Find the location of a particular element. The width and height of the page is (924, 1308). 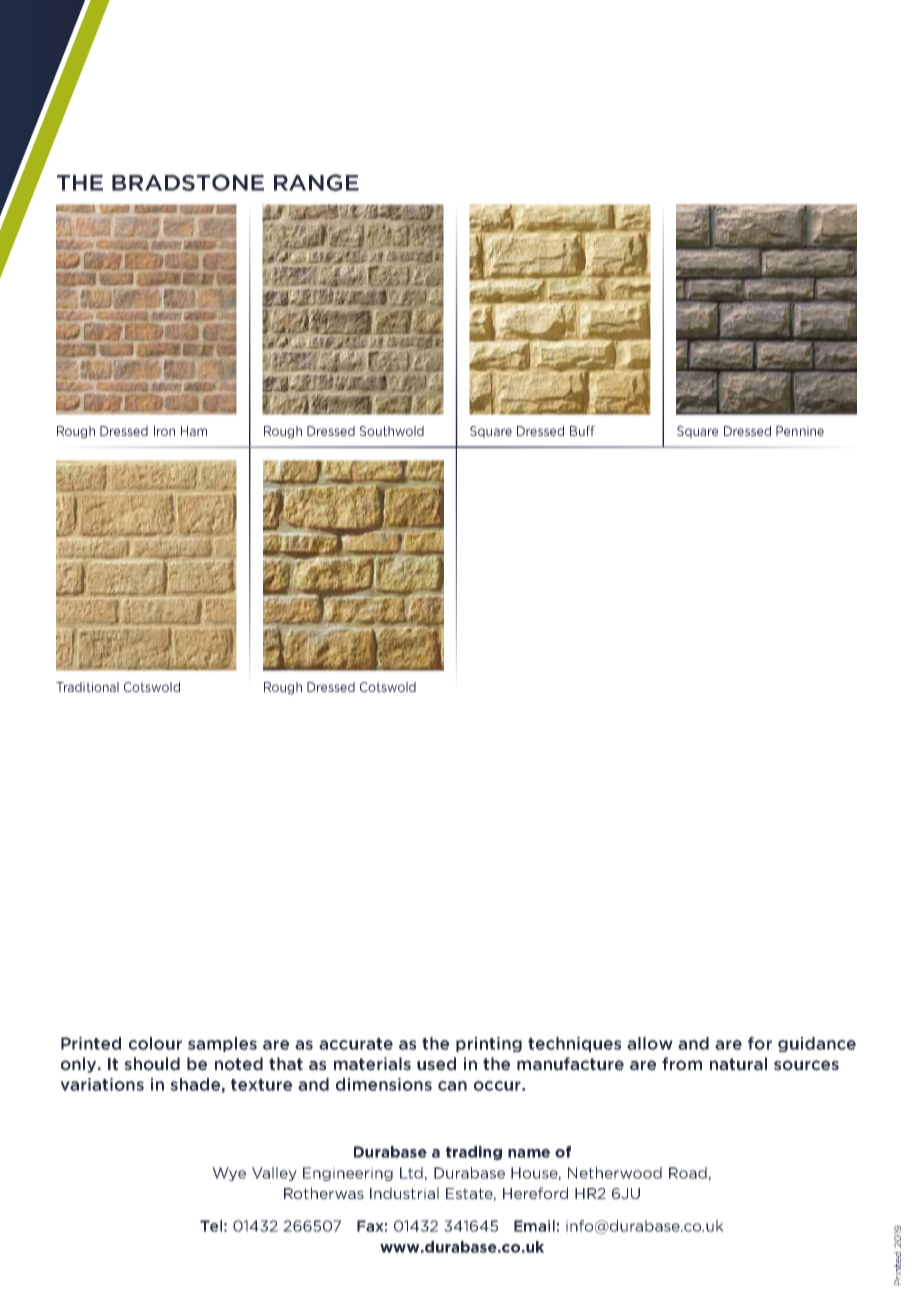

colour is located at coordinates (155, 1043).
